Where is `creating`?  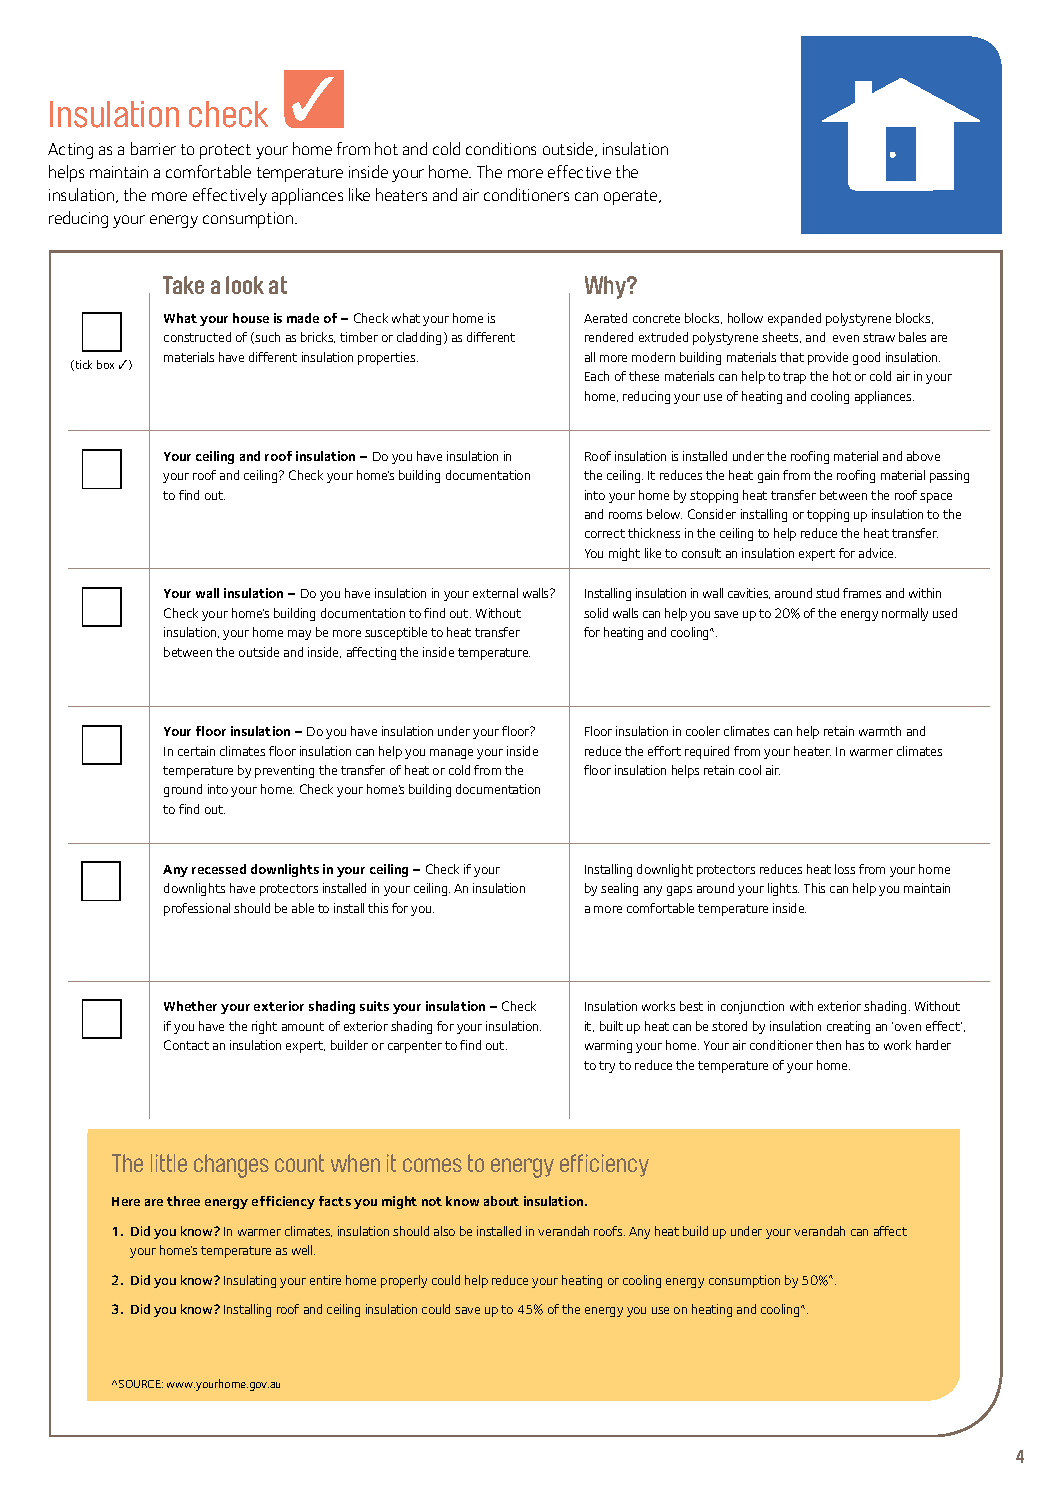 creating is located at coordinates (848, 1027).
